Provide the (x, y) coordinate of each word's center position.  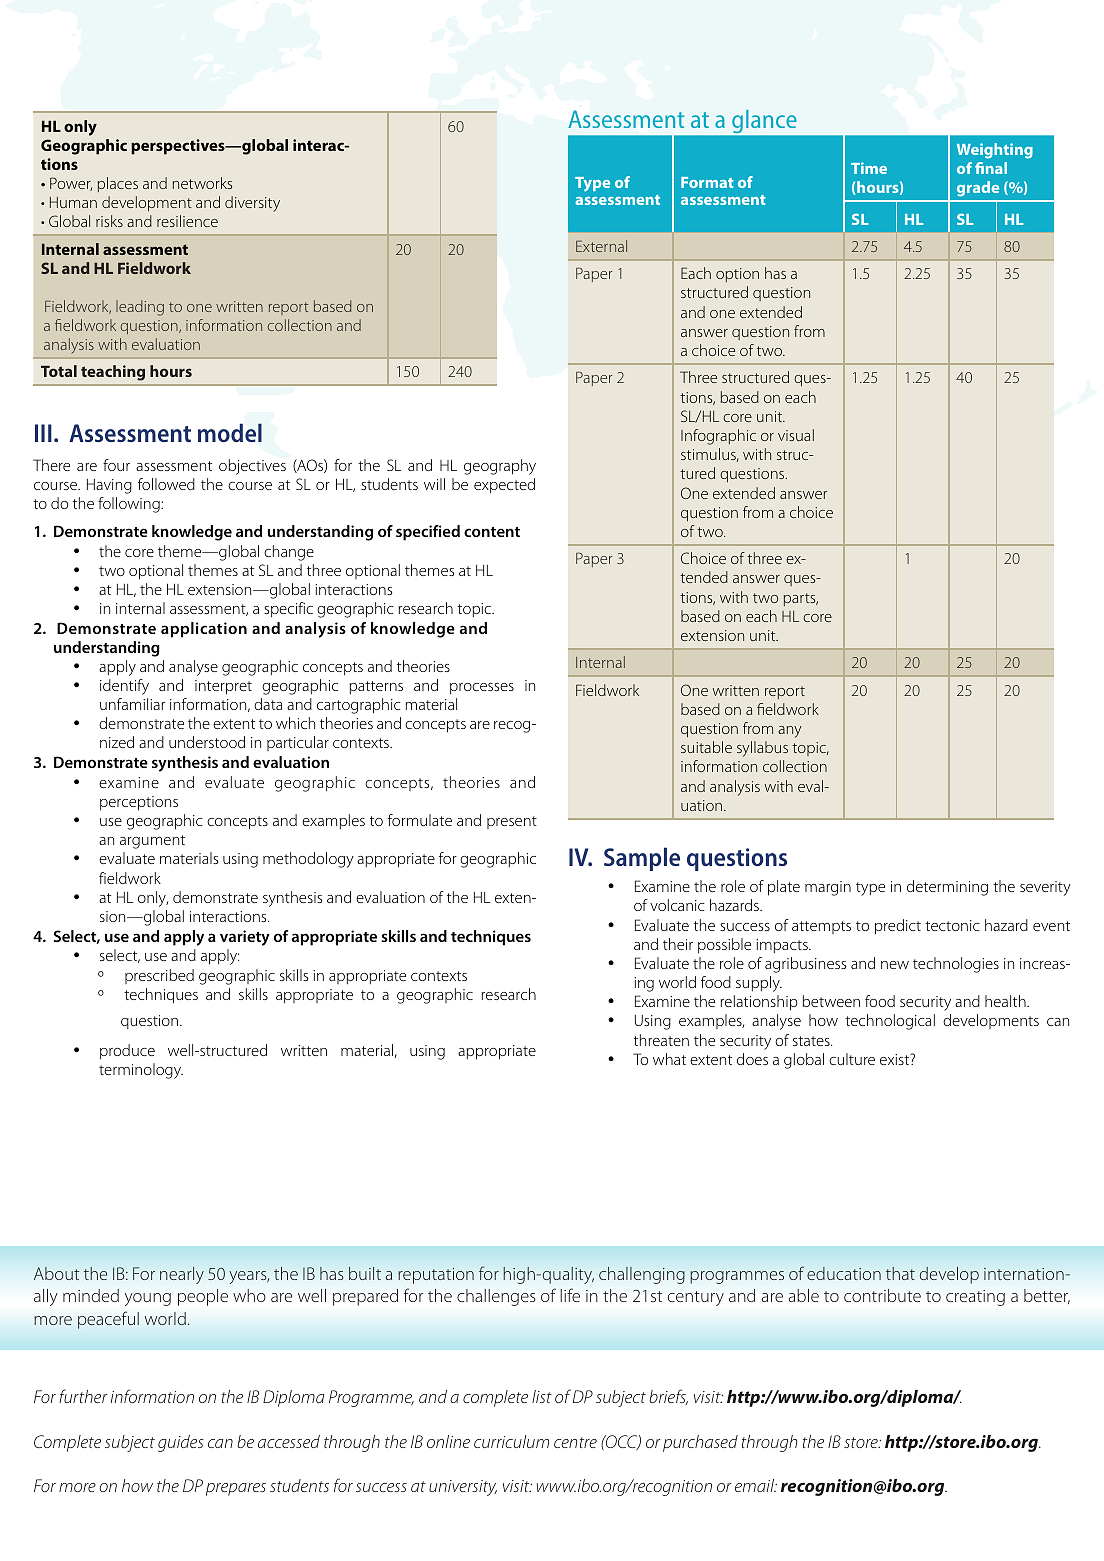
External (601, 246)
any (790, 732)
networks (202, 183)
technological (890, 1022)
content (492, 532)
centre (575, 1442)
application (204, 630)
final (991, 168)
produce (127, 1052)
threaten (661, 1040)
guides (181, 1443)
